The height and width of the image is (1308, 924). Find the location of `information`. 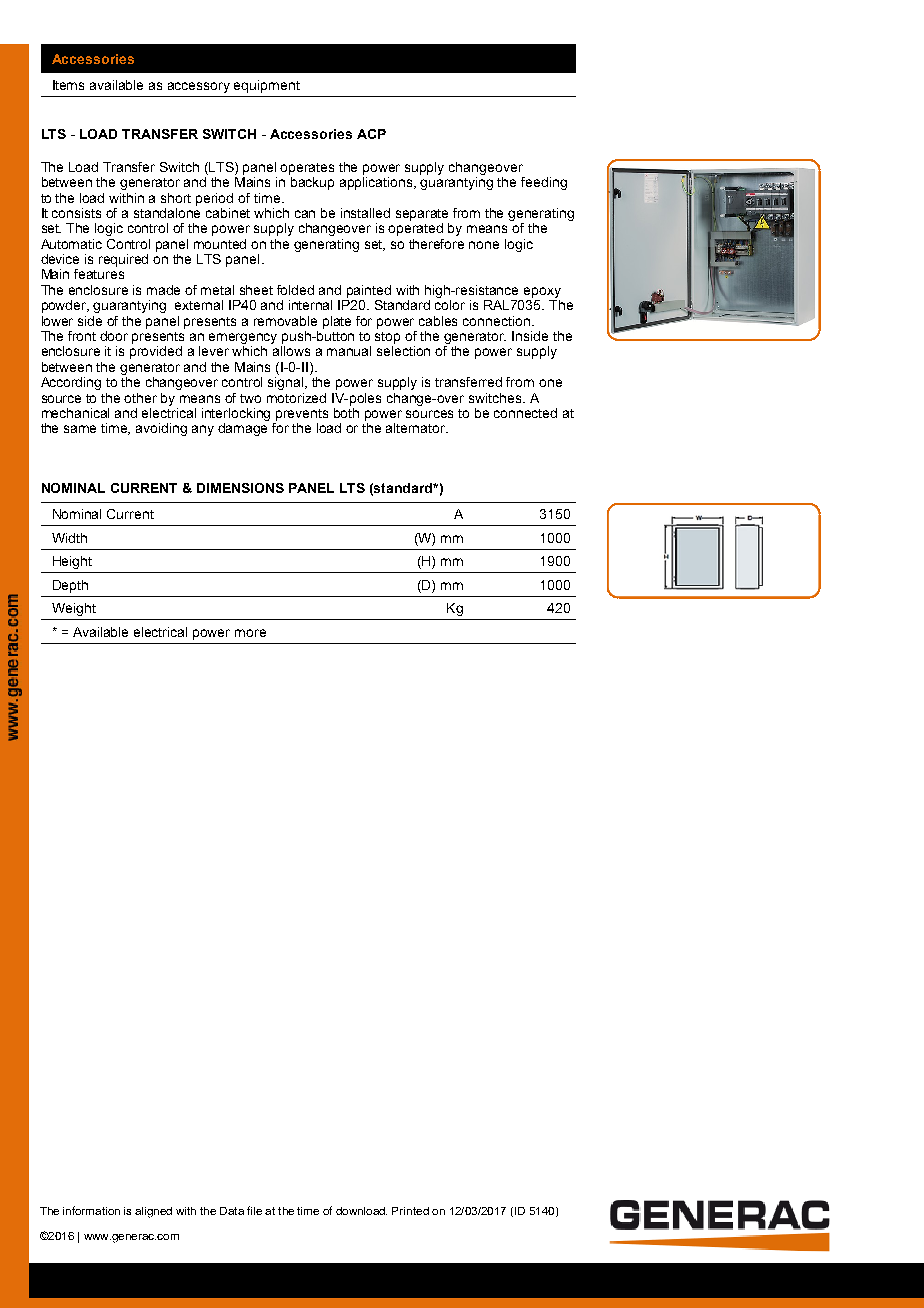

information is located at coordinates (91, 1210).
